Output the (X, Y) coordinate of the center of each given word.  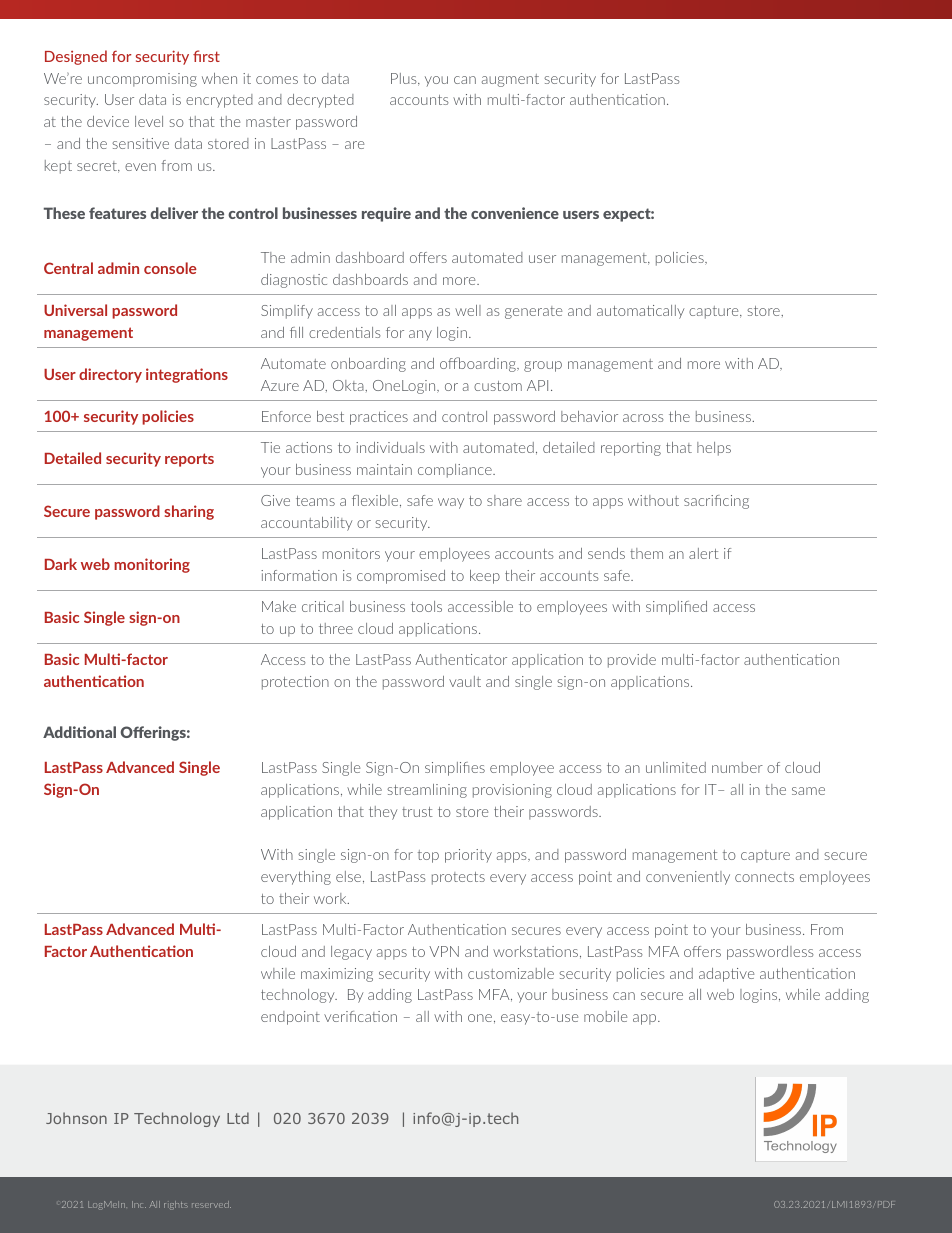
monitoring (152, 565)
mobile (605, 1016)
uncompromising (142, 80)
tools (426, 606)
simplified (676, 608)
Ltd (238, 1118)
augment (510, 80)
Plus (405, 79)
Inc (139, 1204)
